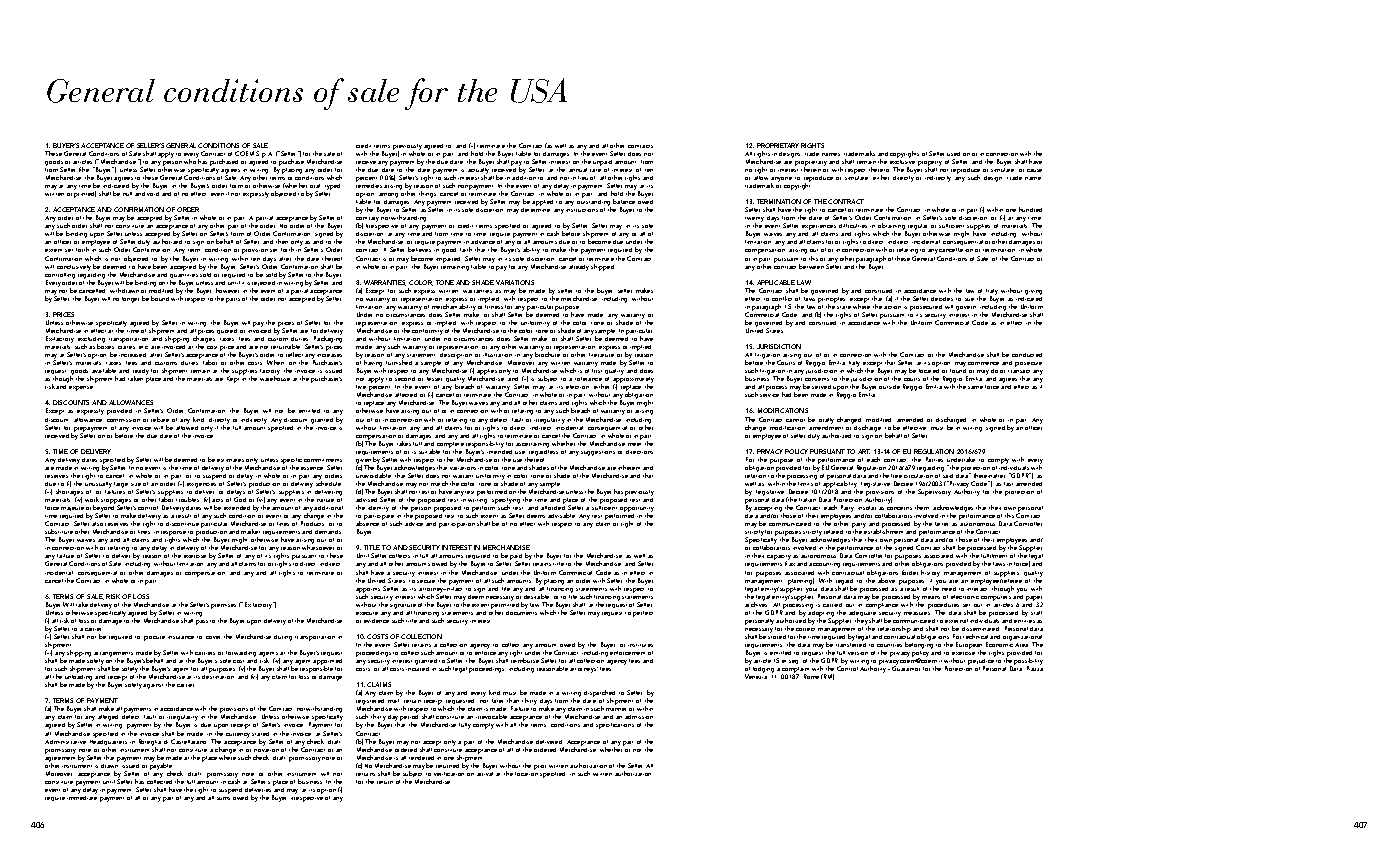  I want to click on sums, so click(223, 798).
